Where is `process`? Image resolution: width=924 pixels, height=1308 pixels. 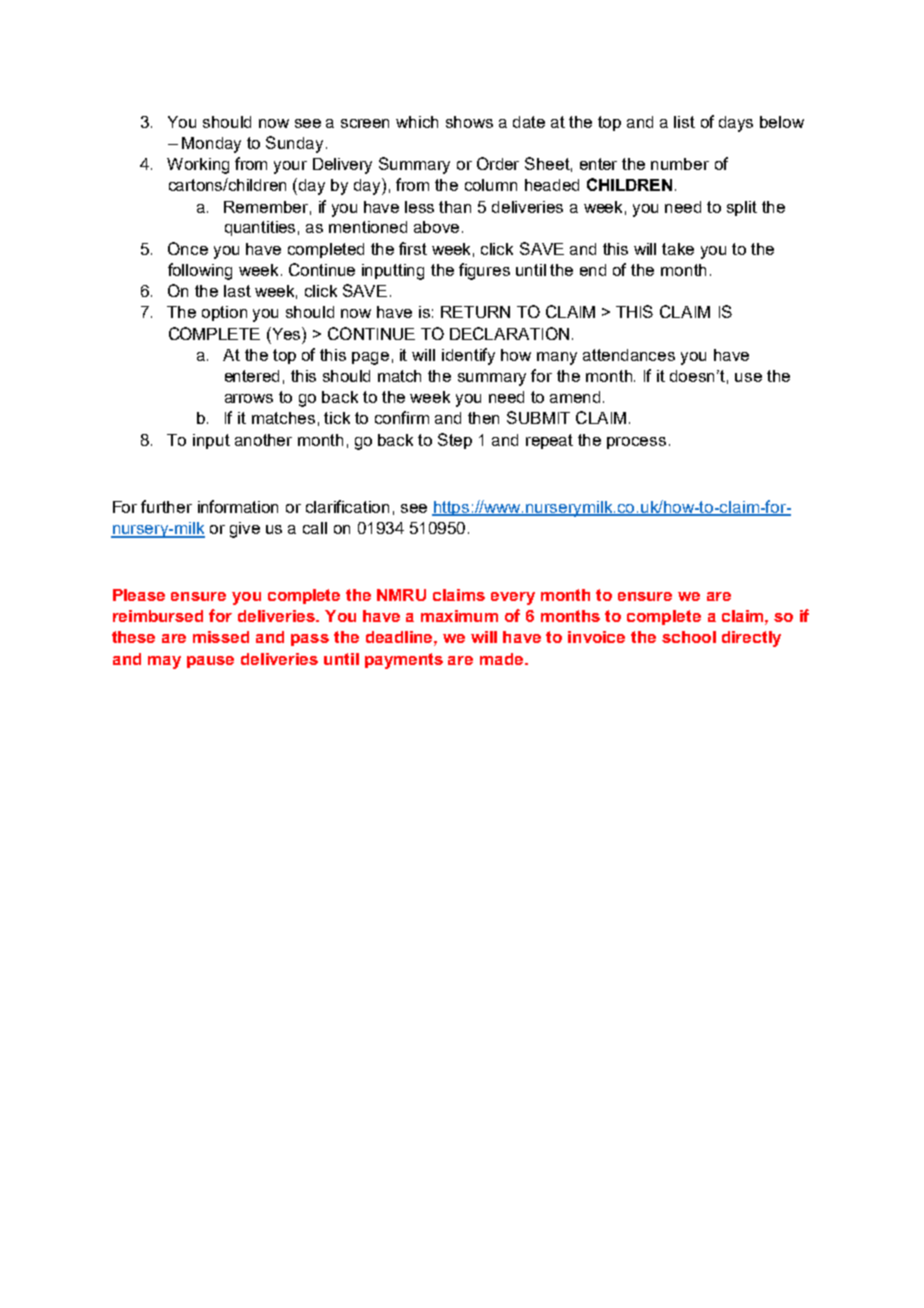 process is located at coordinates (636, 443).
